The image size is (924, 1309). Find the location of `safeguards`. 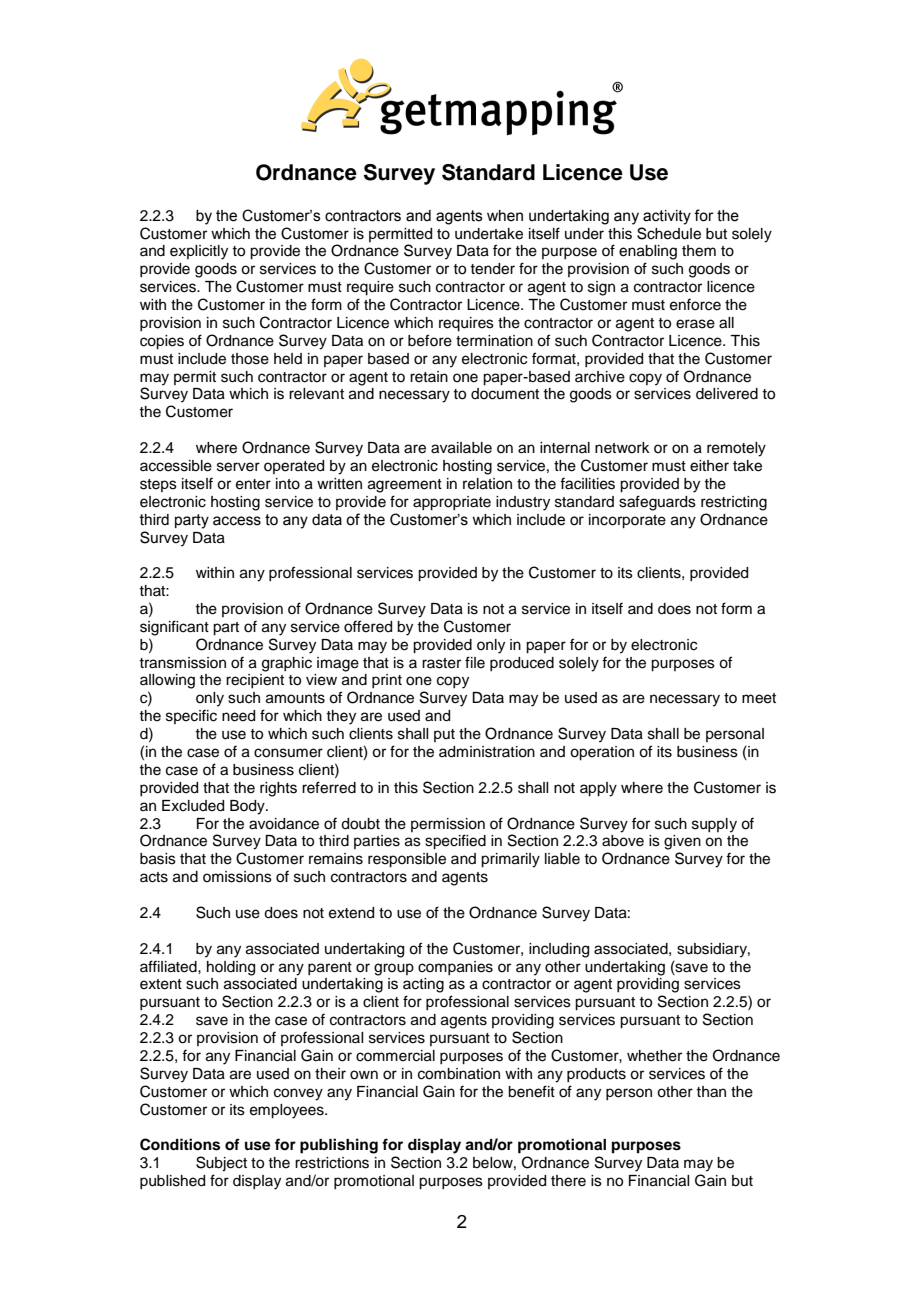

safeguards is located at coordinates (657, 503).
